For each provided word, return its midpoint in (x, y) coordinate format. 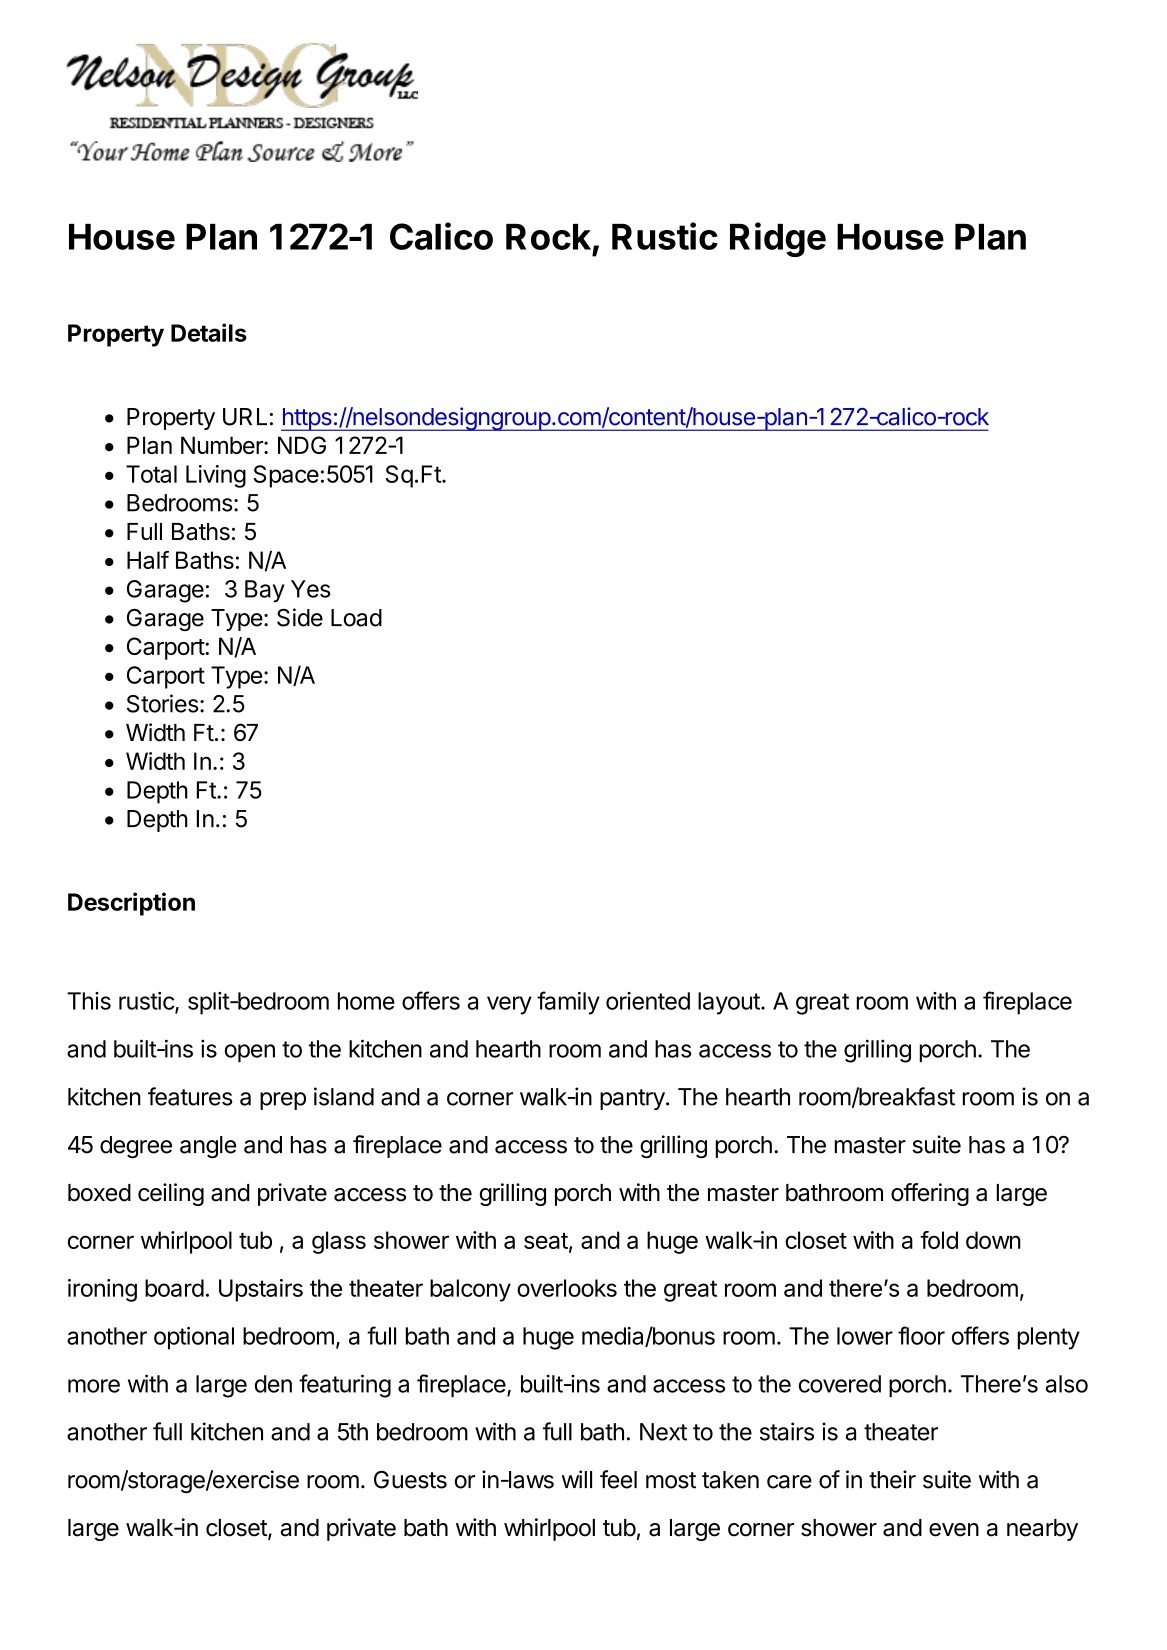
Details (209, 332)
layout (730, 1003)
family (568, 1003)
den (273, 1384)
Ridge (778, 239)
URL (245, 417)
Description (131, 904)
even (954, 1530)
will (577, 1479)
